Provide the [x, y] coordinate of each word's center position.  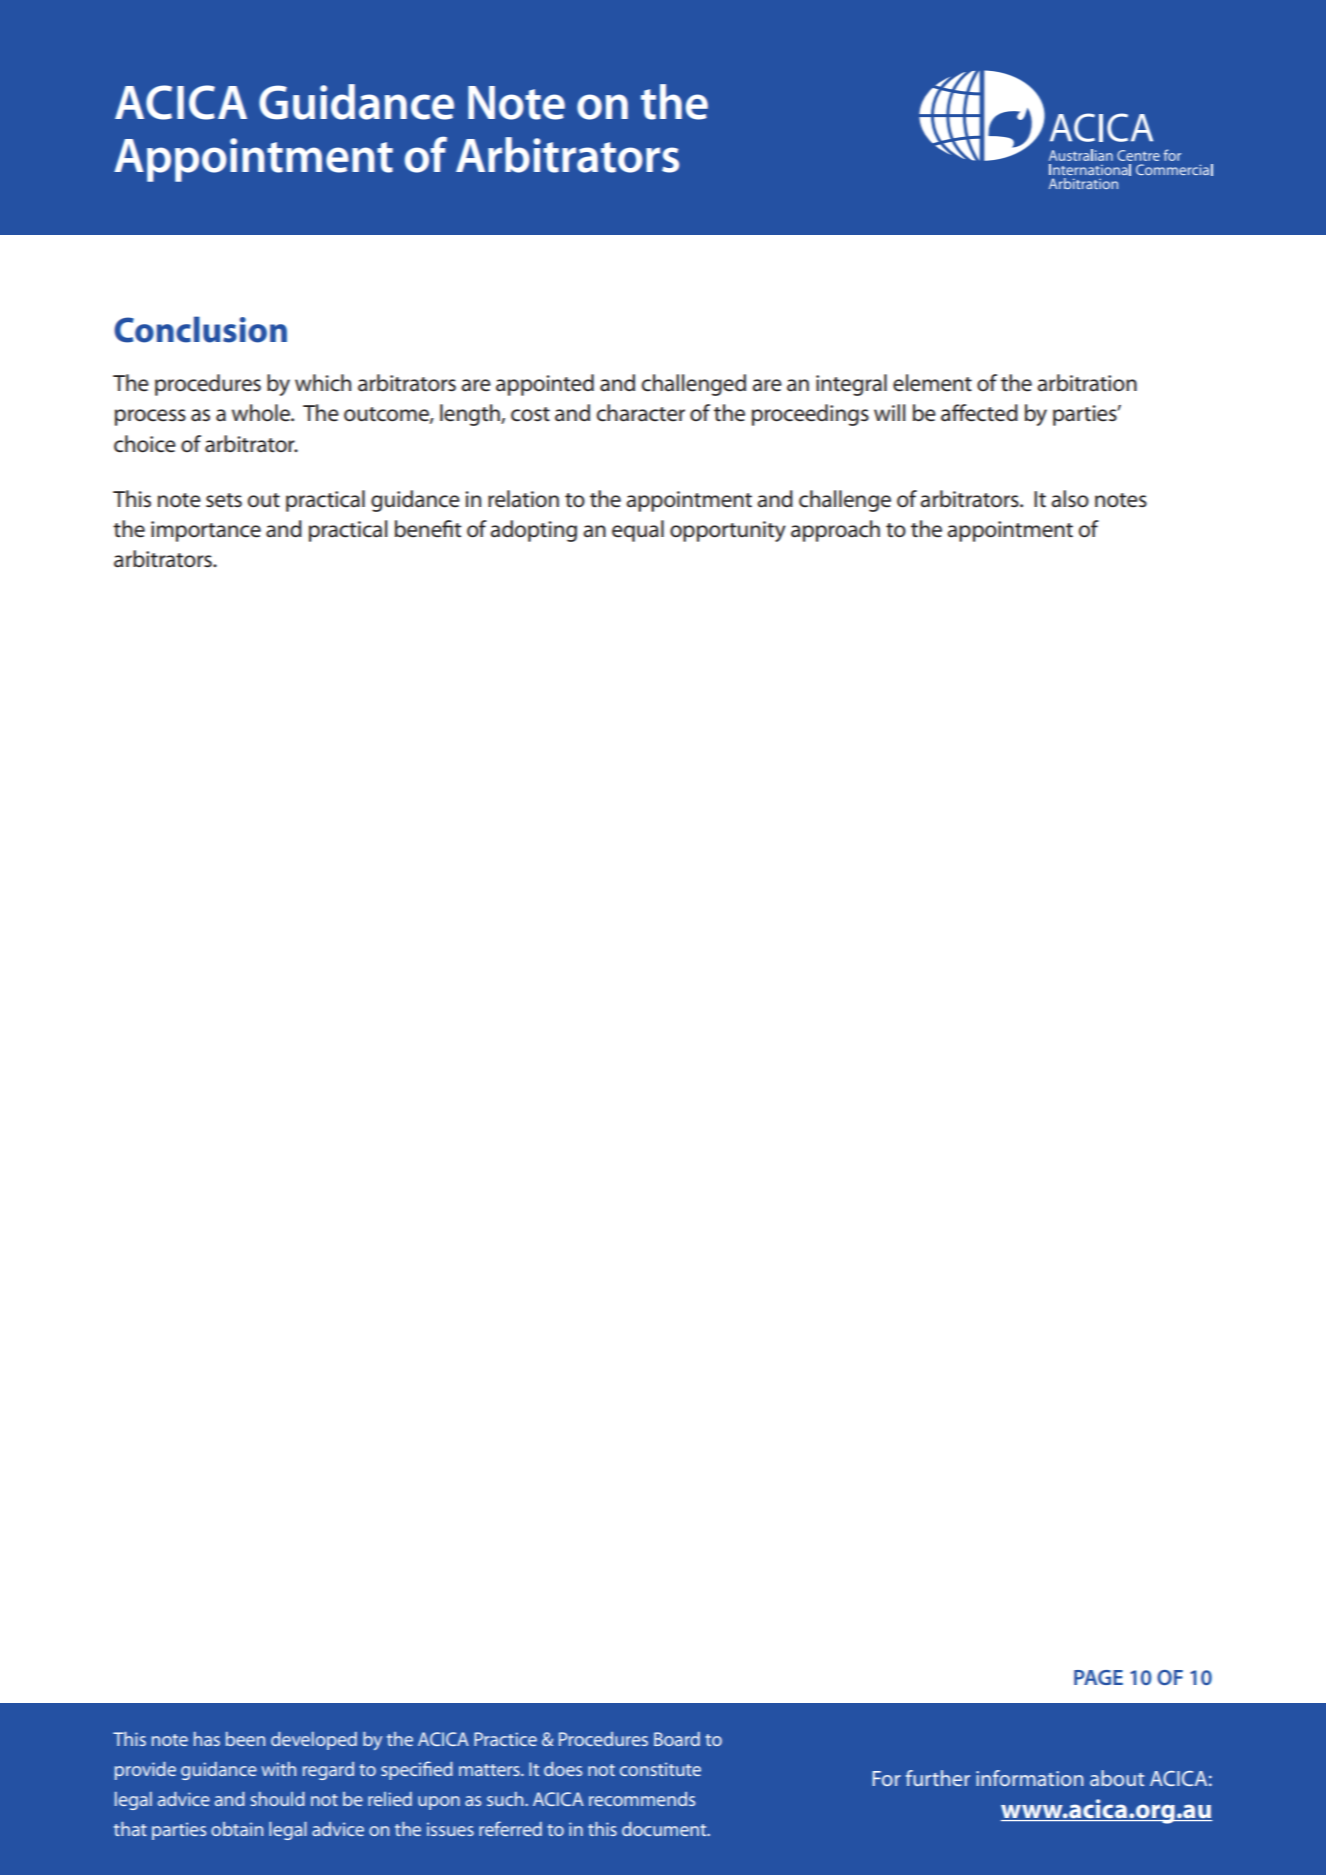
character [641, 413]
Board [677, 1739]
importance [206, 531]
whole [262, 413]
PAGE [1098, 1677]
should [278, 1799]
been [245, 1739]
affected [979, 413]
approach [835, 531]
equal [638, 531]
